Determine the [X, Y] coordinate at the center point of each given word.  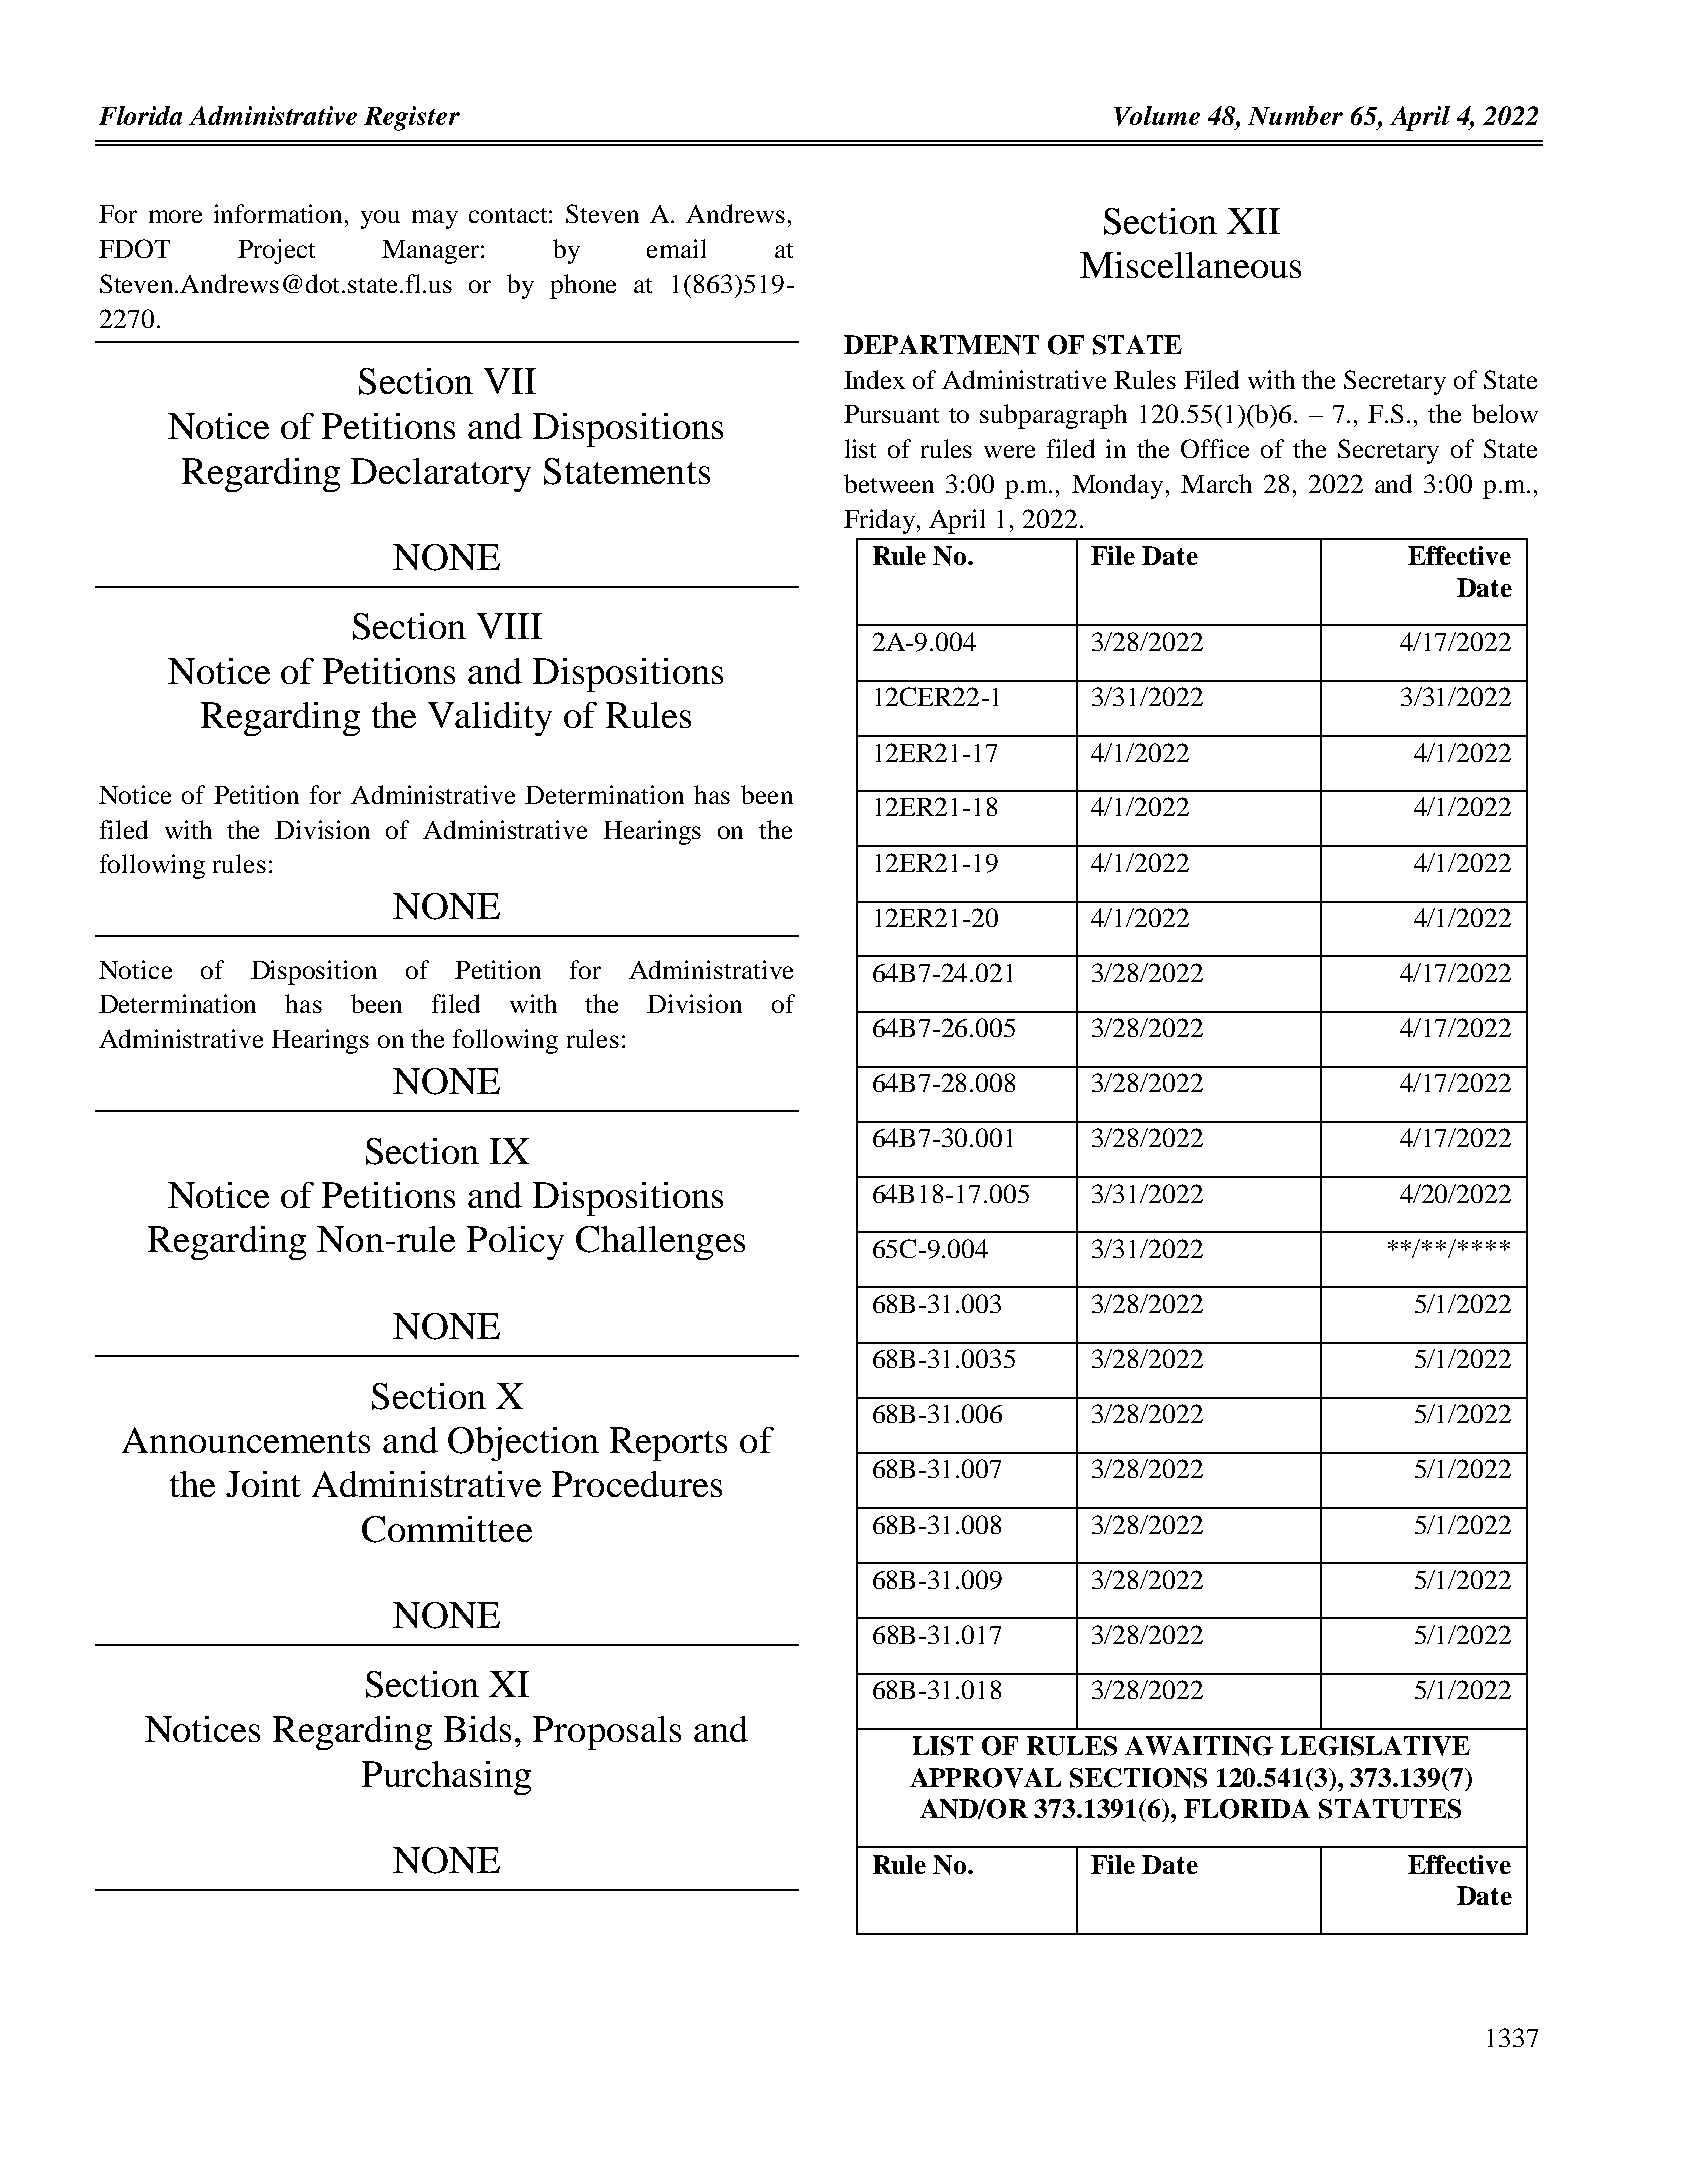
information [280, 213]
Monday [1117, 486]
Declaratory [441, 475]
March [1216, 483]
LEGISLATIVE [1375, 1746]
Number [1295, 115]
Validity [490, 719]
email [676, 248]
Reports [668, 1444]
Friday [881, 521]
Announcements [246, 1440]
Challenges [660, 1243]
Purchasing [446, 1778]
